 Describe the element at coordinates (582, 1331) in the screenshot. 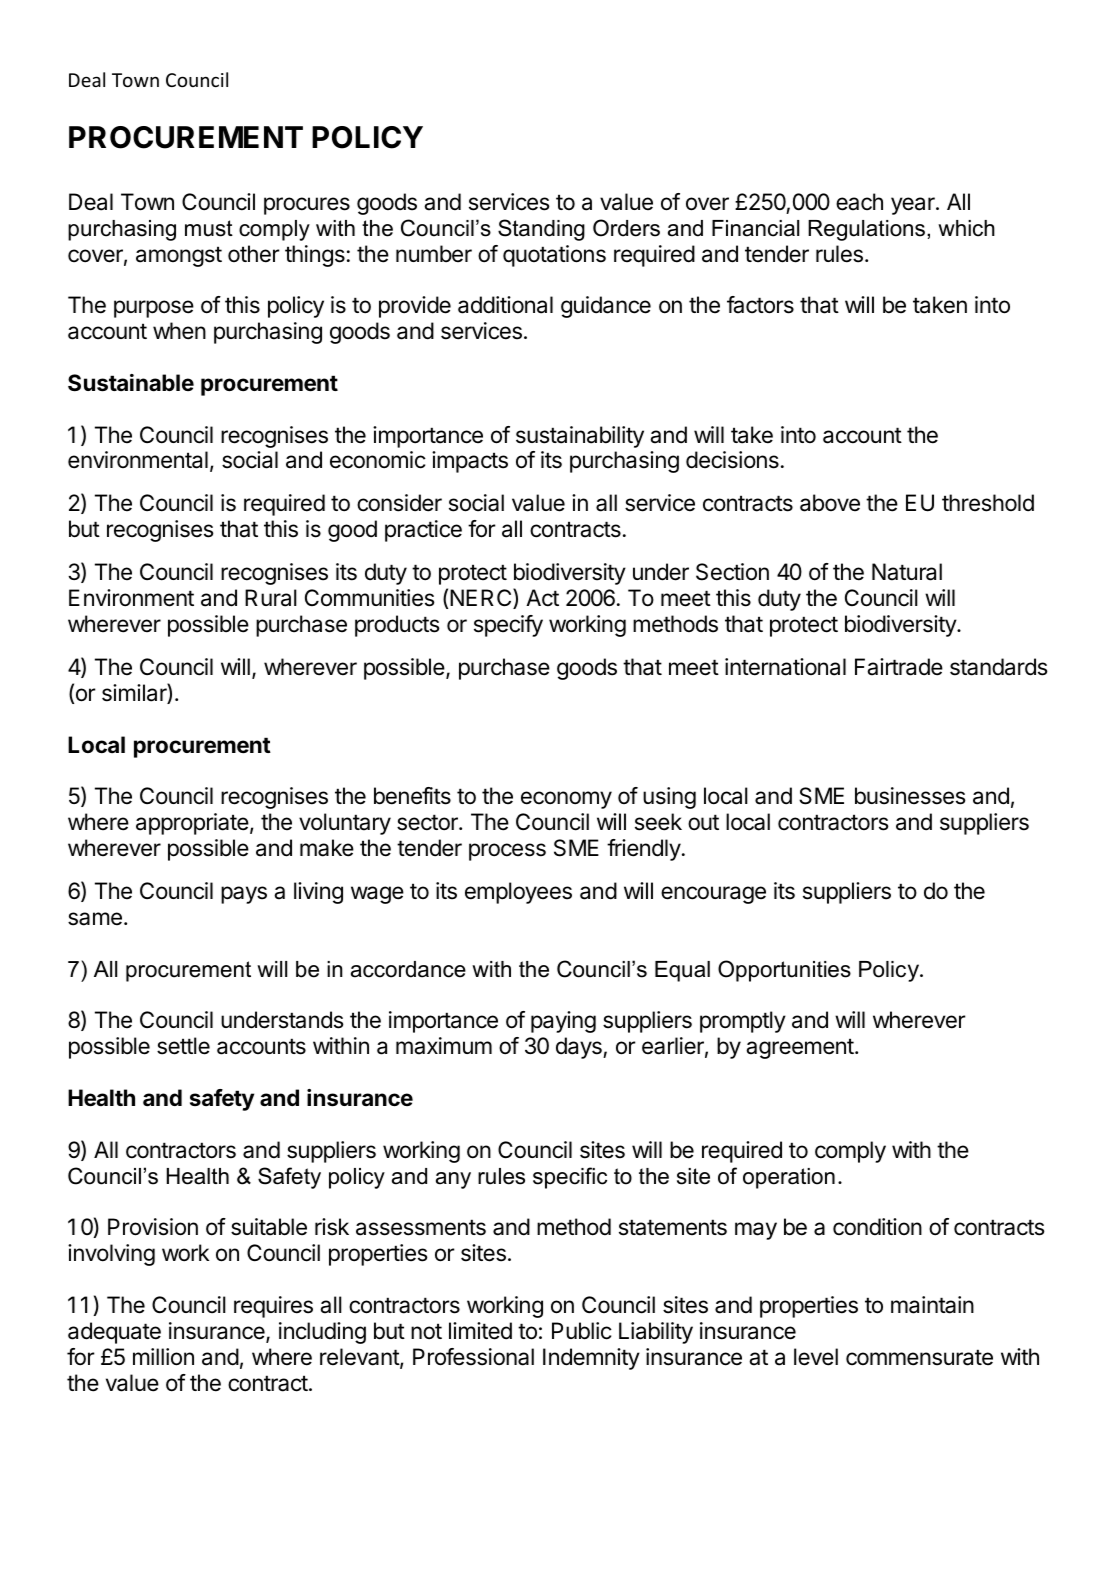

I see `Public` at that location.
